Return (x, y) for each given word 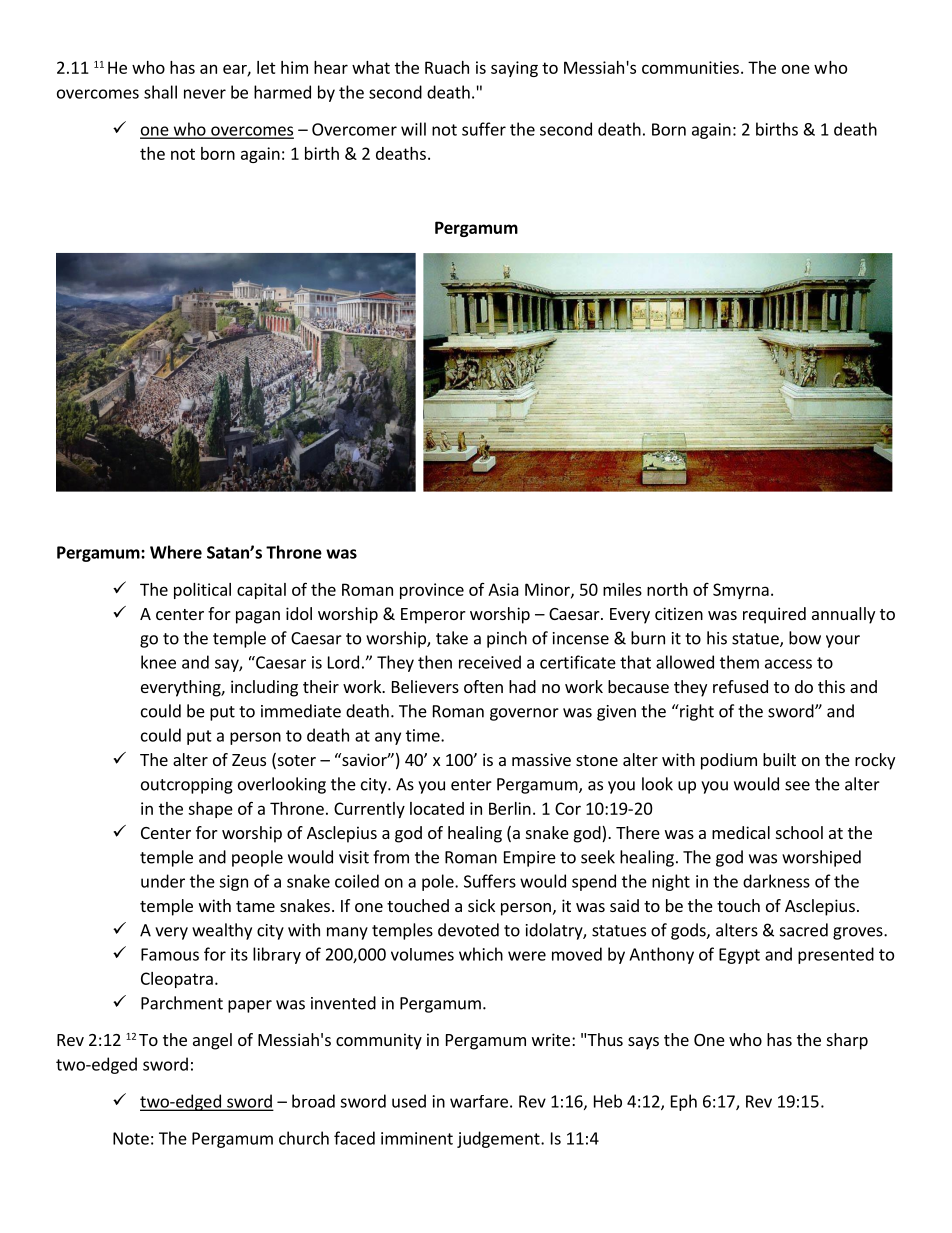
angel (212, 1041)
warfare (479, 1101)
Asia (503, 589)
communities (690, 67)
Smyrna (741, 591)
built (779, 759)
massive (541, 759)
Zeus (249, 760)
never (205, 94)
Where (176, 552)
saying (514, 69)
